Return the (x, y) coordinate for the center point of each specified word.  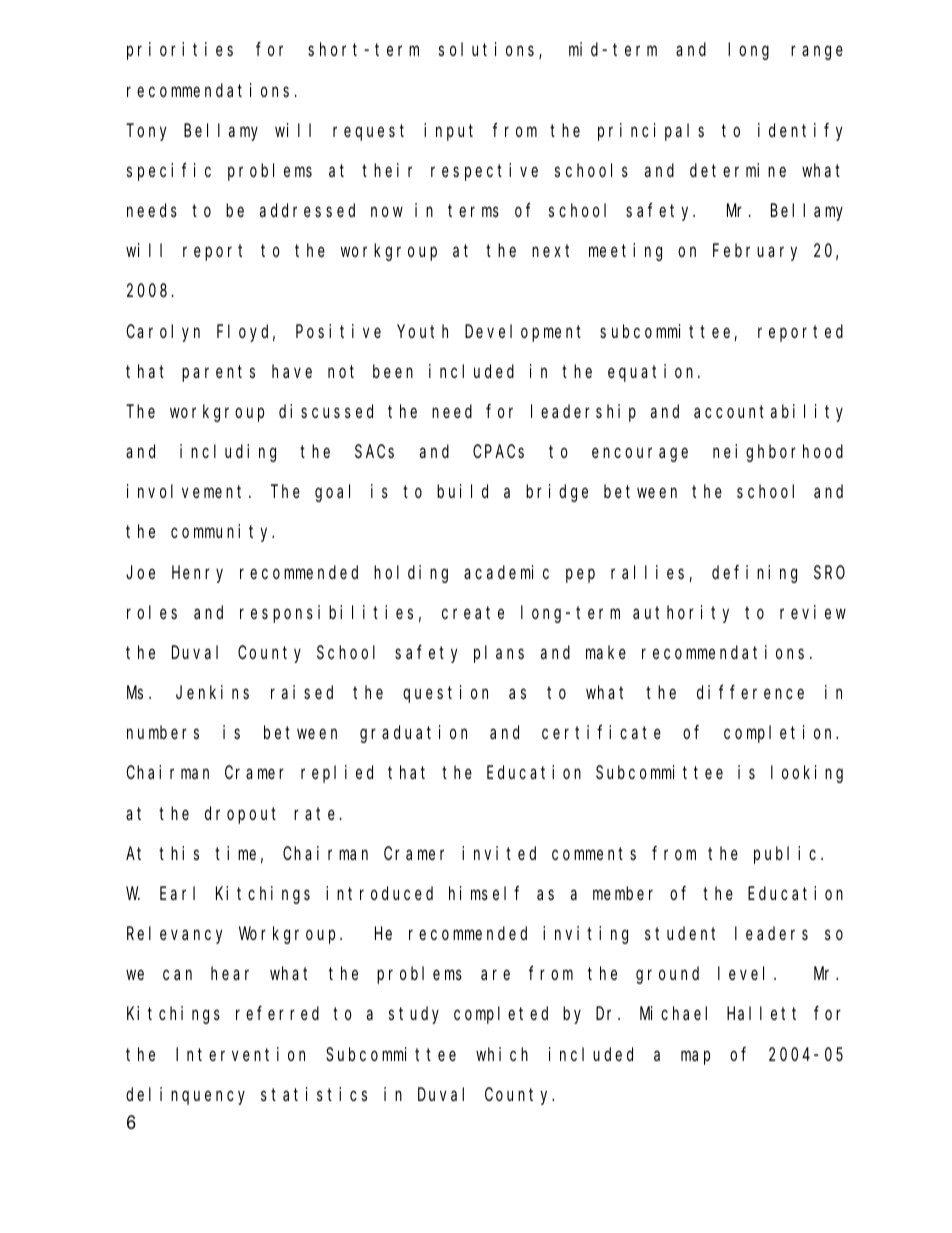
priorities (180, 51)
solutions (489, 50)
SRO (829, 572)
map (695, 1057)
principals (651, 132)
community (222, 533)
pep (580, 575)
